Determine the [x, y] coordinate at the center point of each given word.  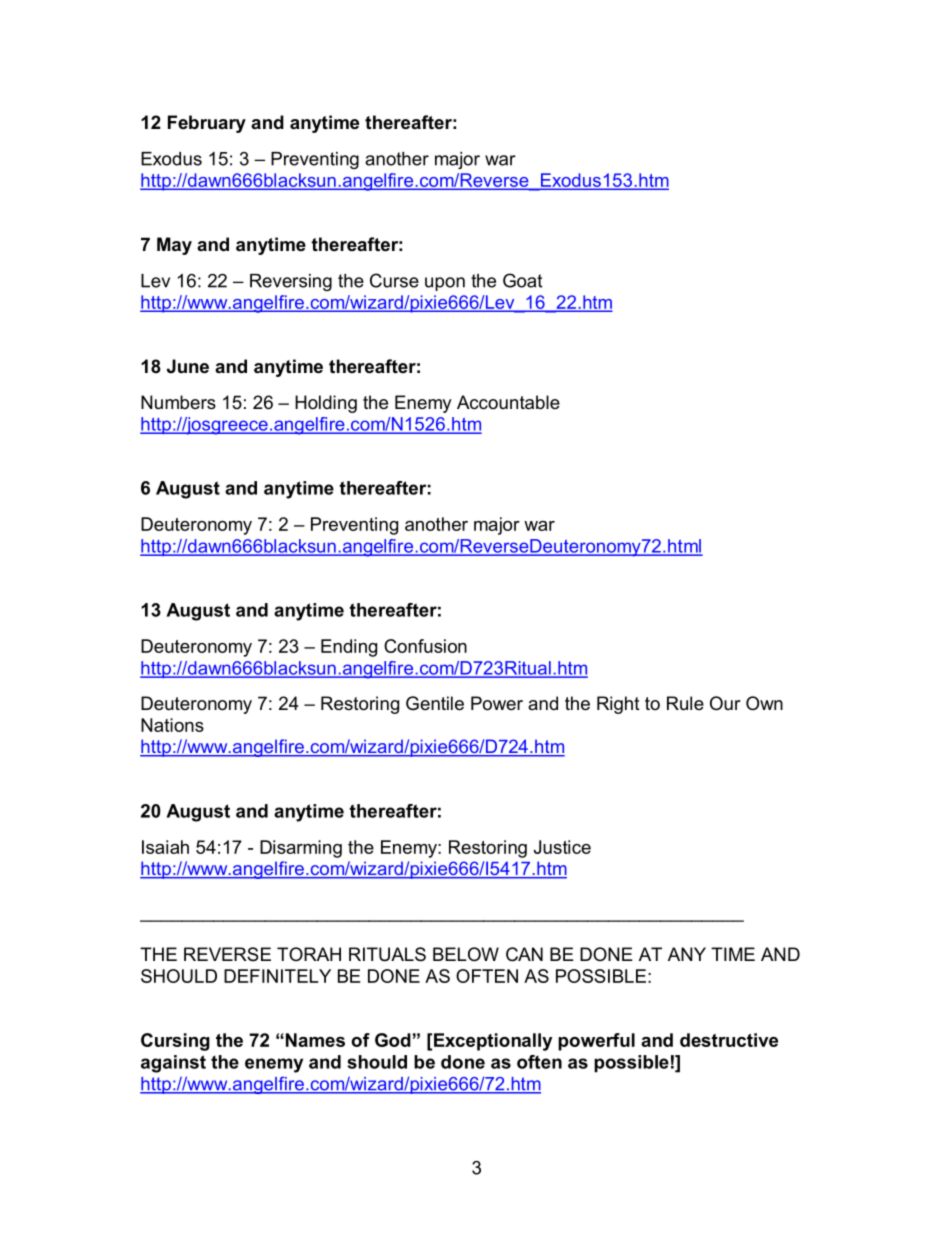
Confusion [425, 646]
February [207, 124]
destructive [729, 1040]
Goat [523, 280]
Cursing [175, 1042]
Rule [685, 703]
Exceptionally [493, 1042]
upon [445, 284]
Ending [349, 648]
